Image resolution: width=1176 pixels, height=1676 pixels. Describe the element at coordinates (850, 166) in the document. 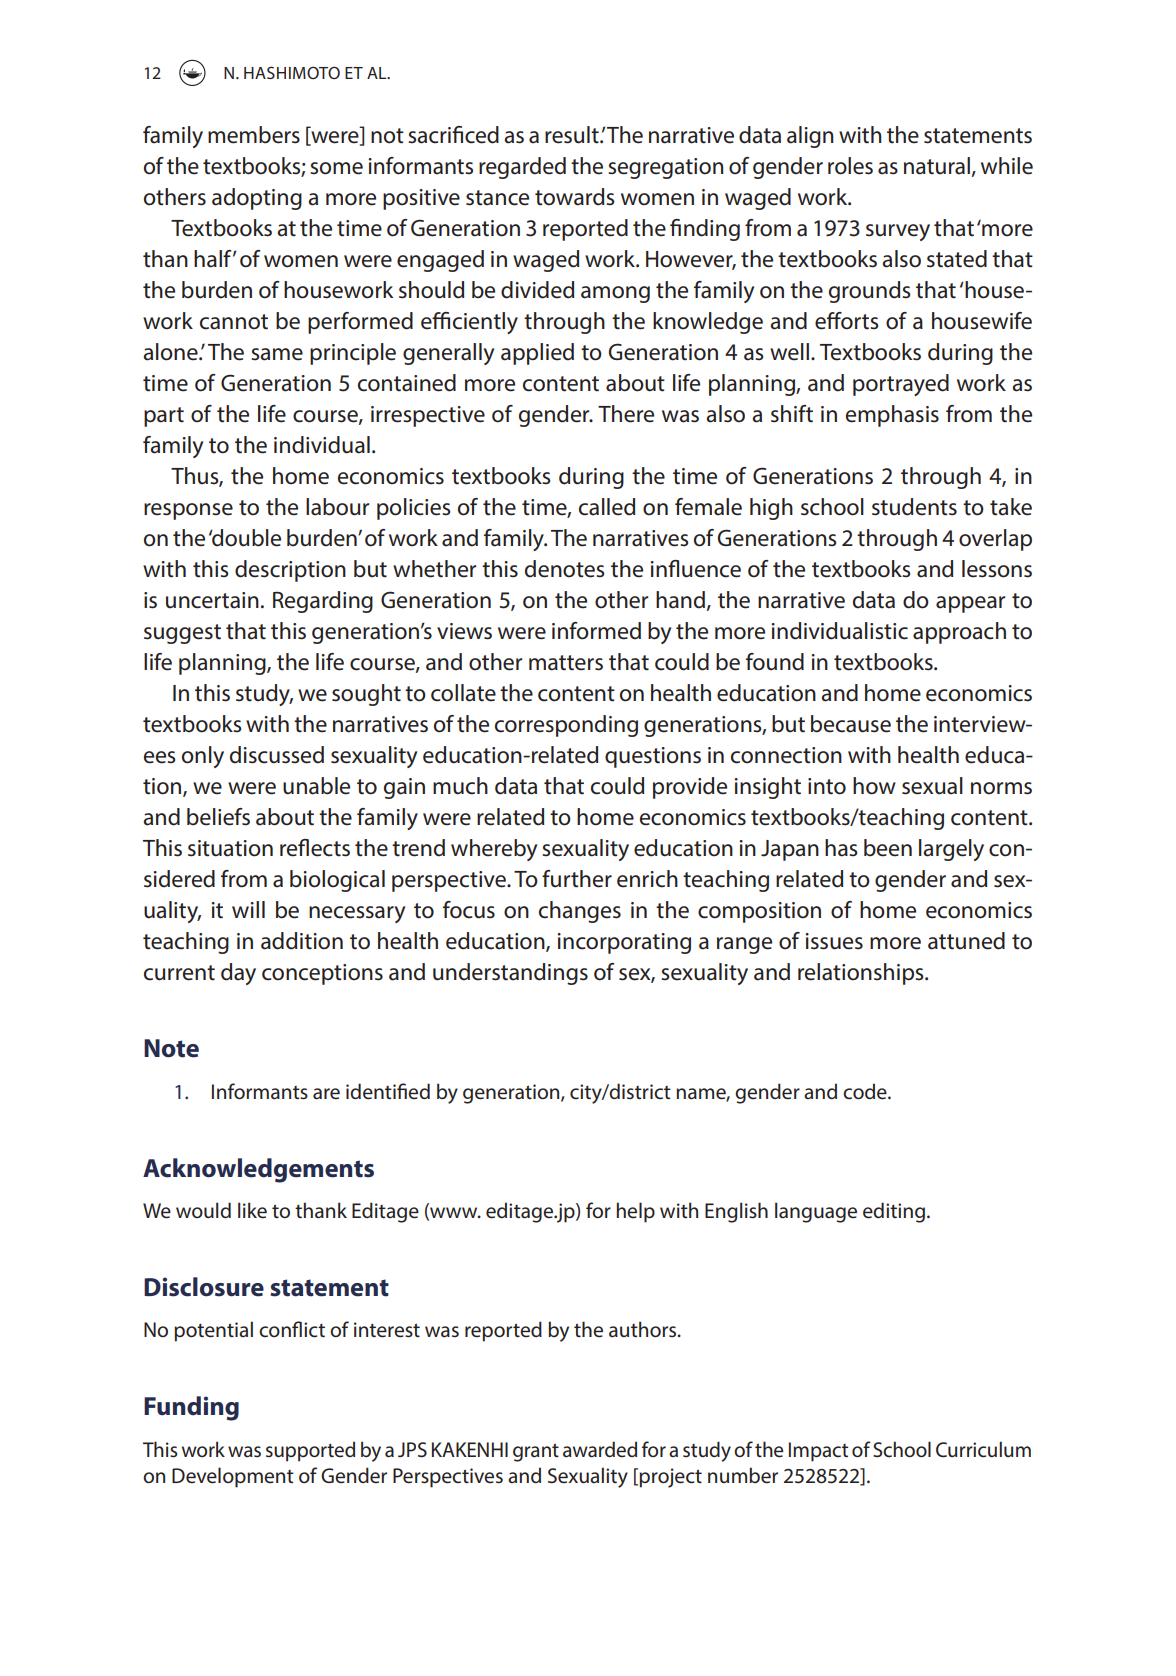

I see `roles` at that location.
